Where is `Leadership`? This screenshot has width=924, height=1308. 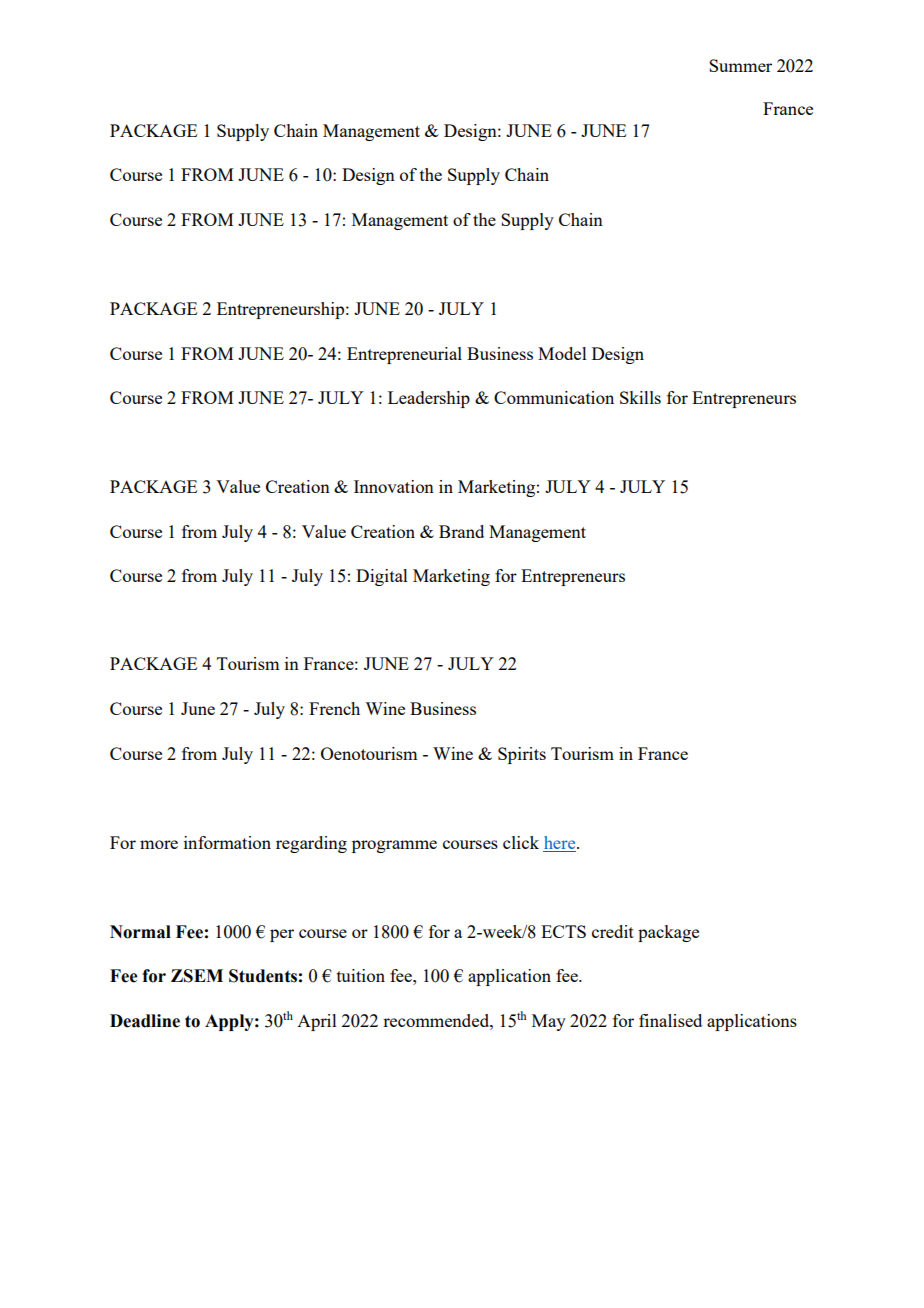 Leadership is located at coordinates (429, 399).
